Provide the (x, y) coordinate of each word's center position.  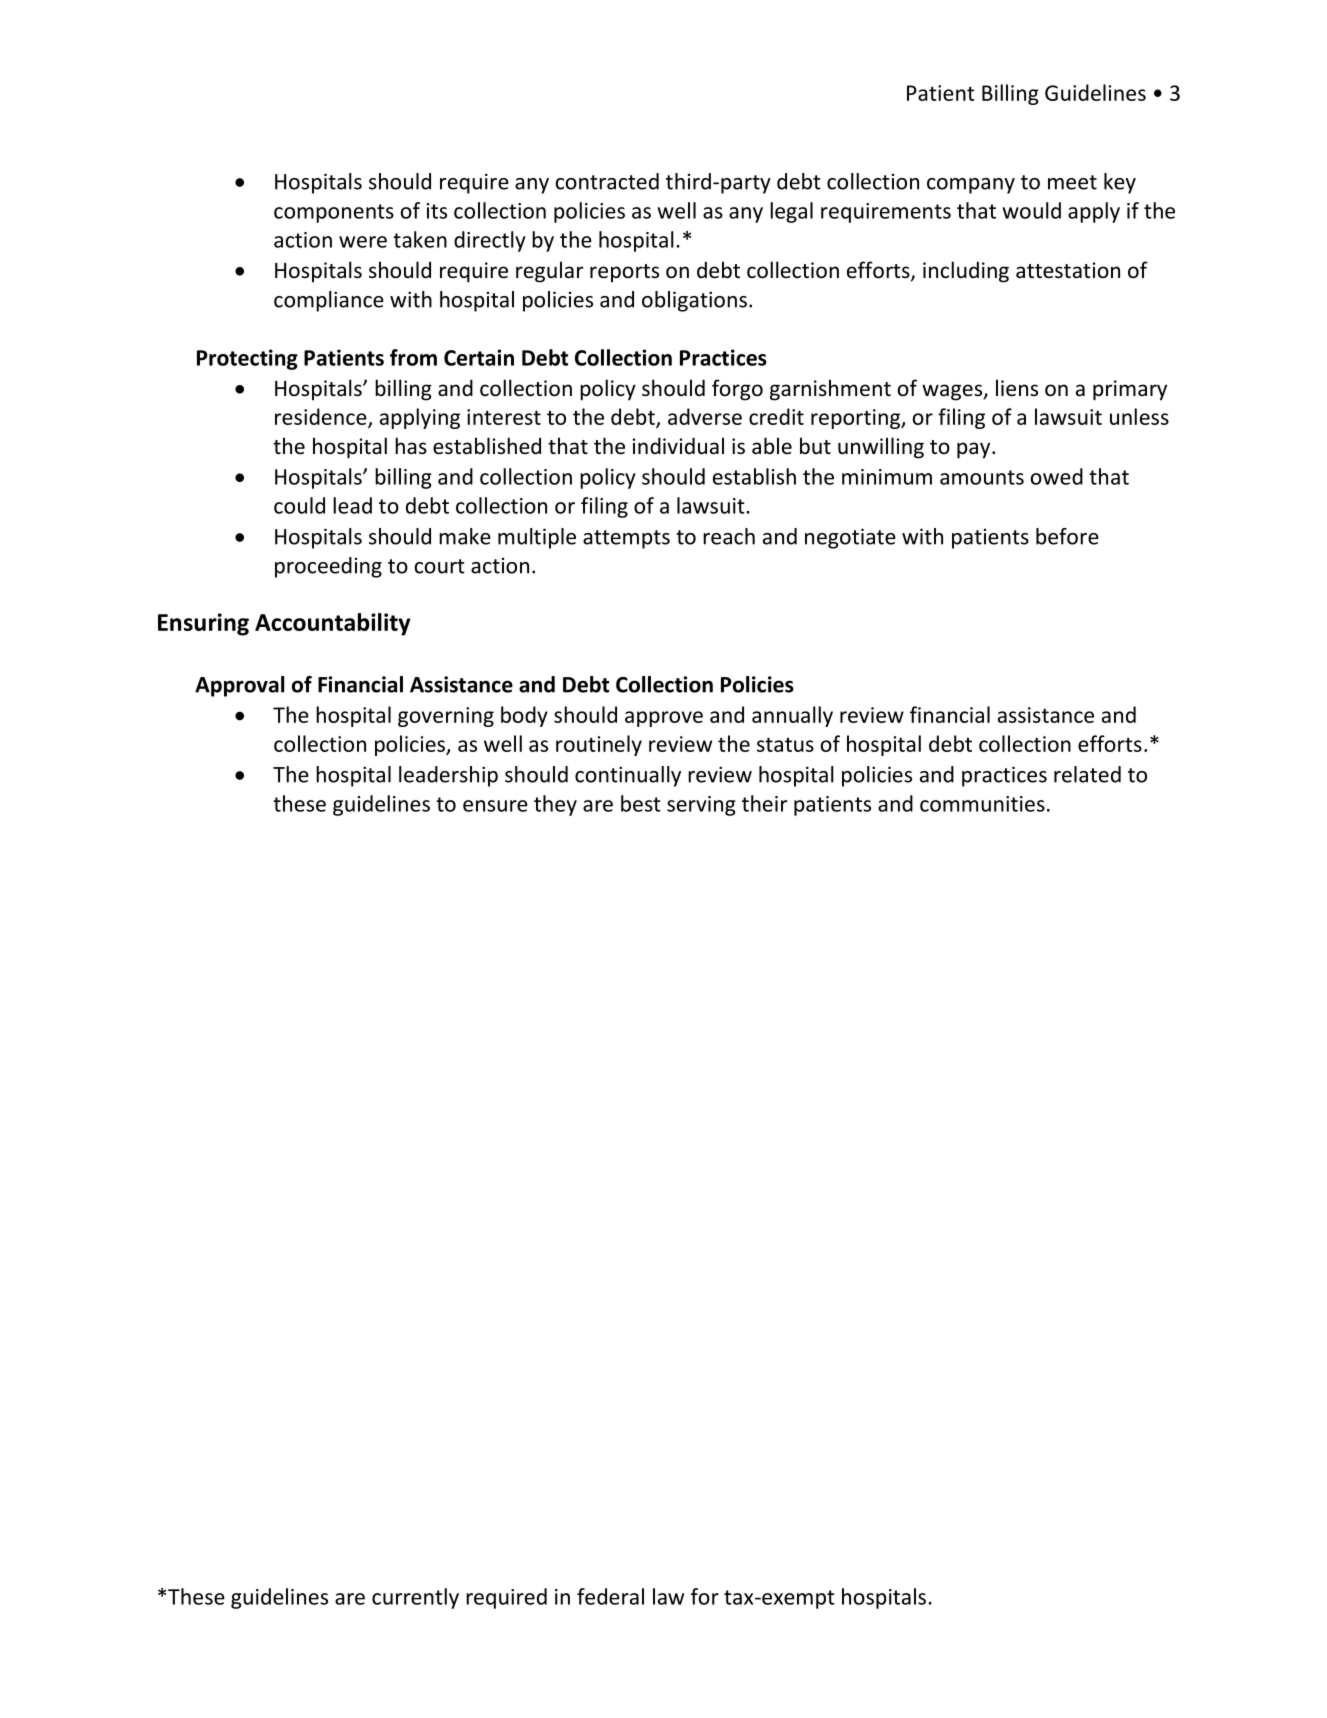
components (334, 213)
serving (701, 806)
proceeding (328, 567)
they (555, 805)
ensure (495, 806)
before (1067, 536)
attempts (626, 539)
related (1087, 774)
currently (415, 1598)
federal (610, 1596)
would (1031, 210)
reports (624, 273)
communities (982, 804)
